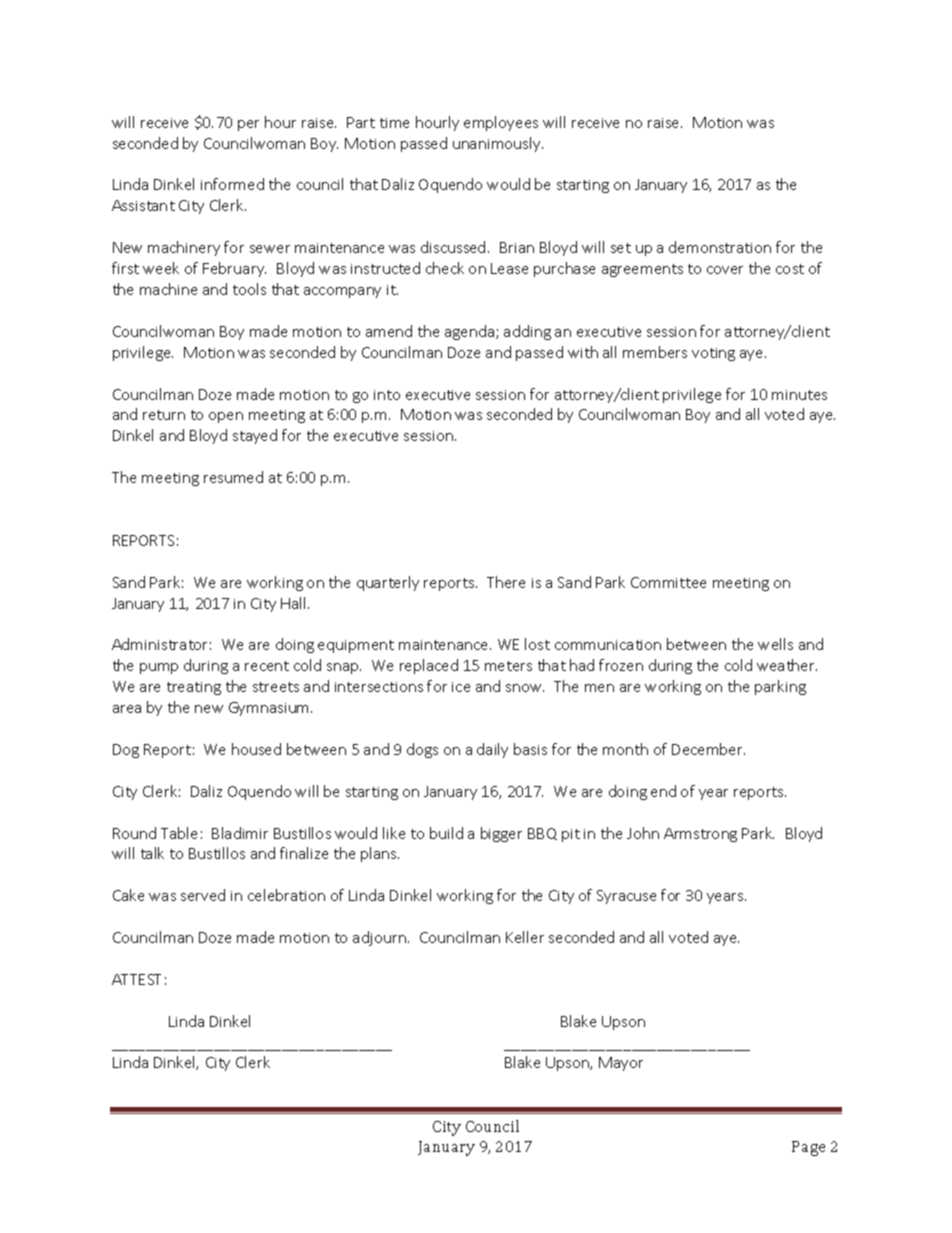  Describe the element at coordinates (128, 895) in the page. I see `Cake` at that location.
